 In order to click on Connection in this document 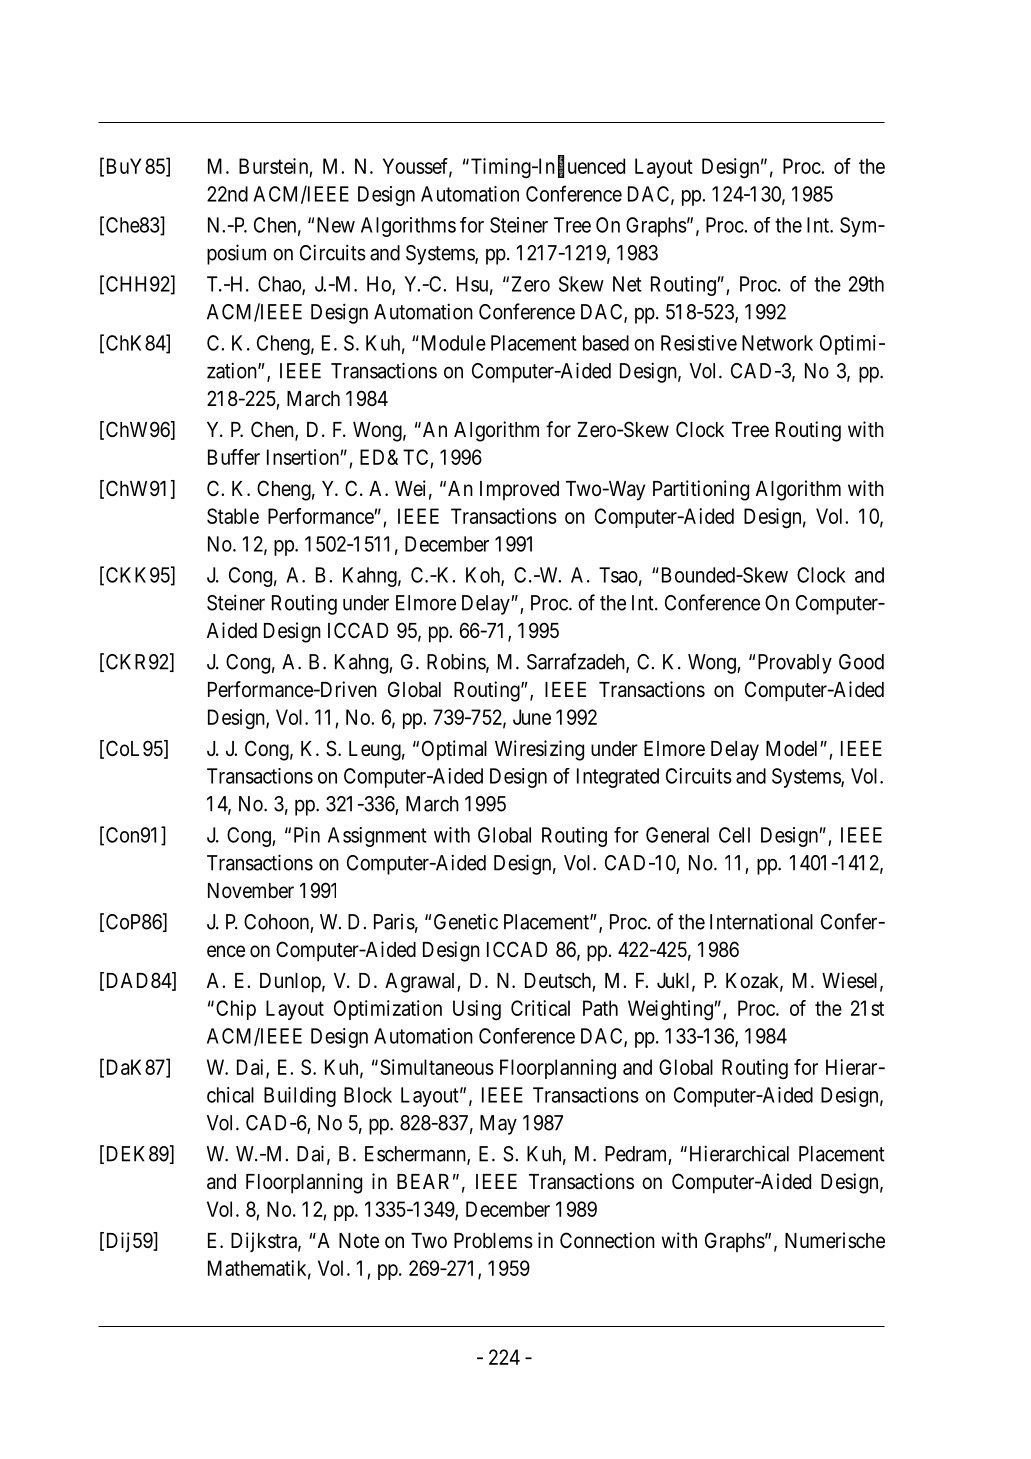, I will do `click(607, 1240)`.
